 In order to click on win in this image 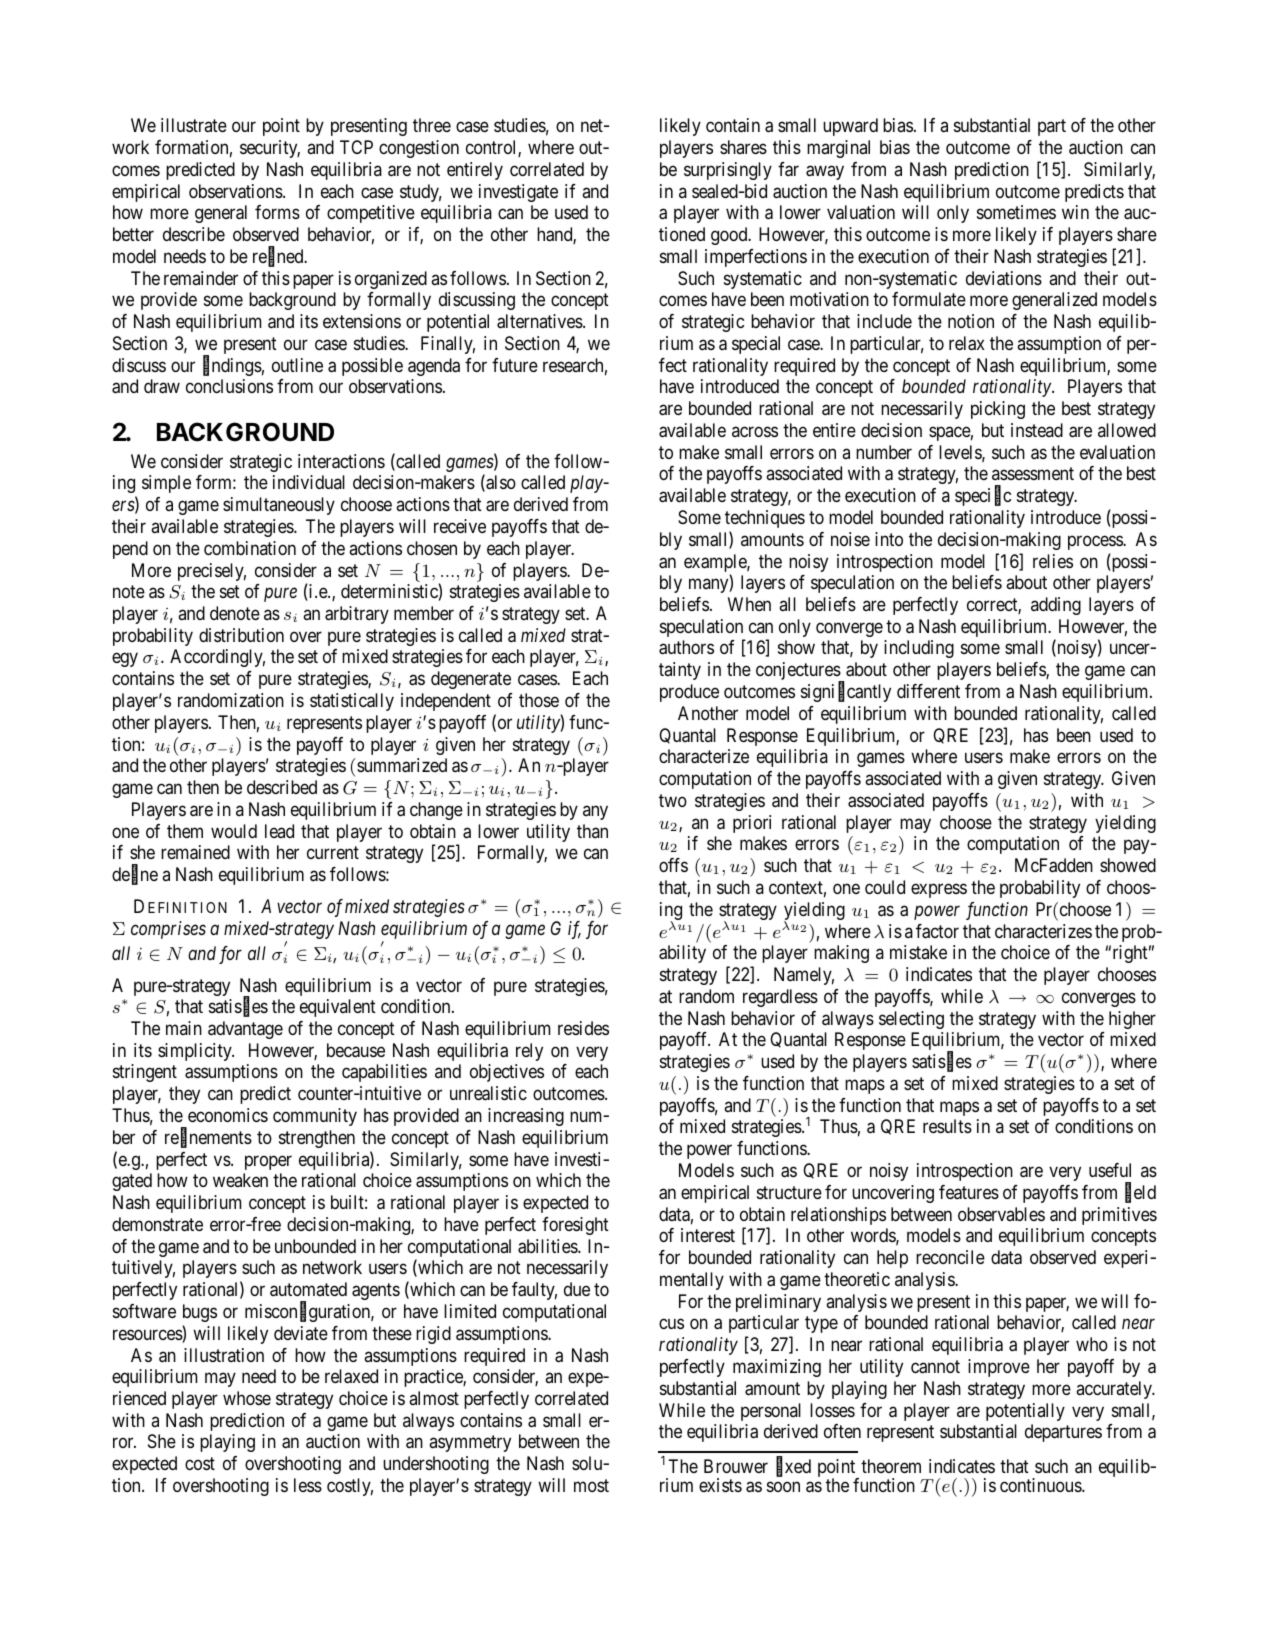, I will do `click(1075, 212)`.
